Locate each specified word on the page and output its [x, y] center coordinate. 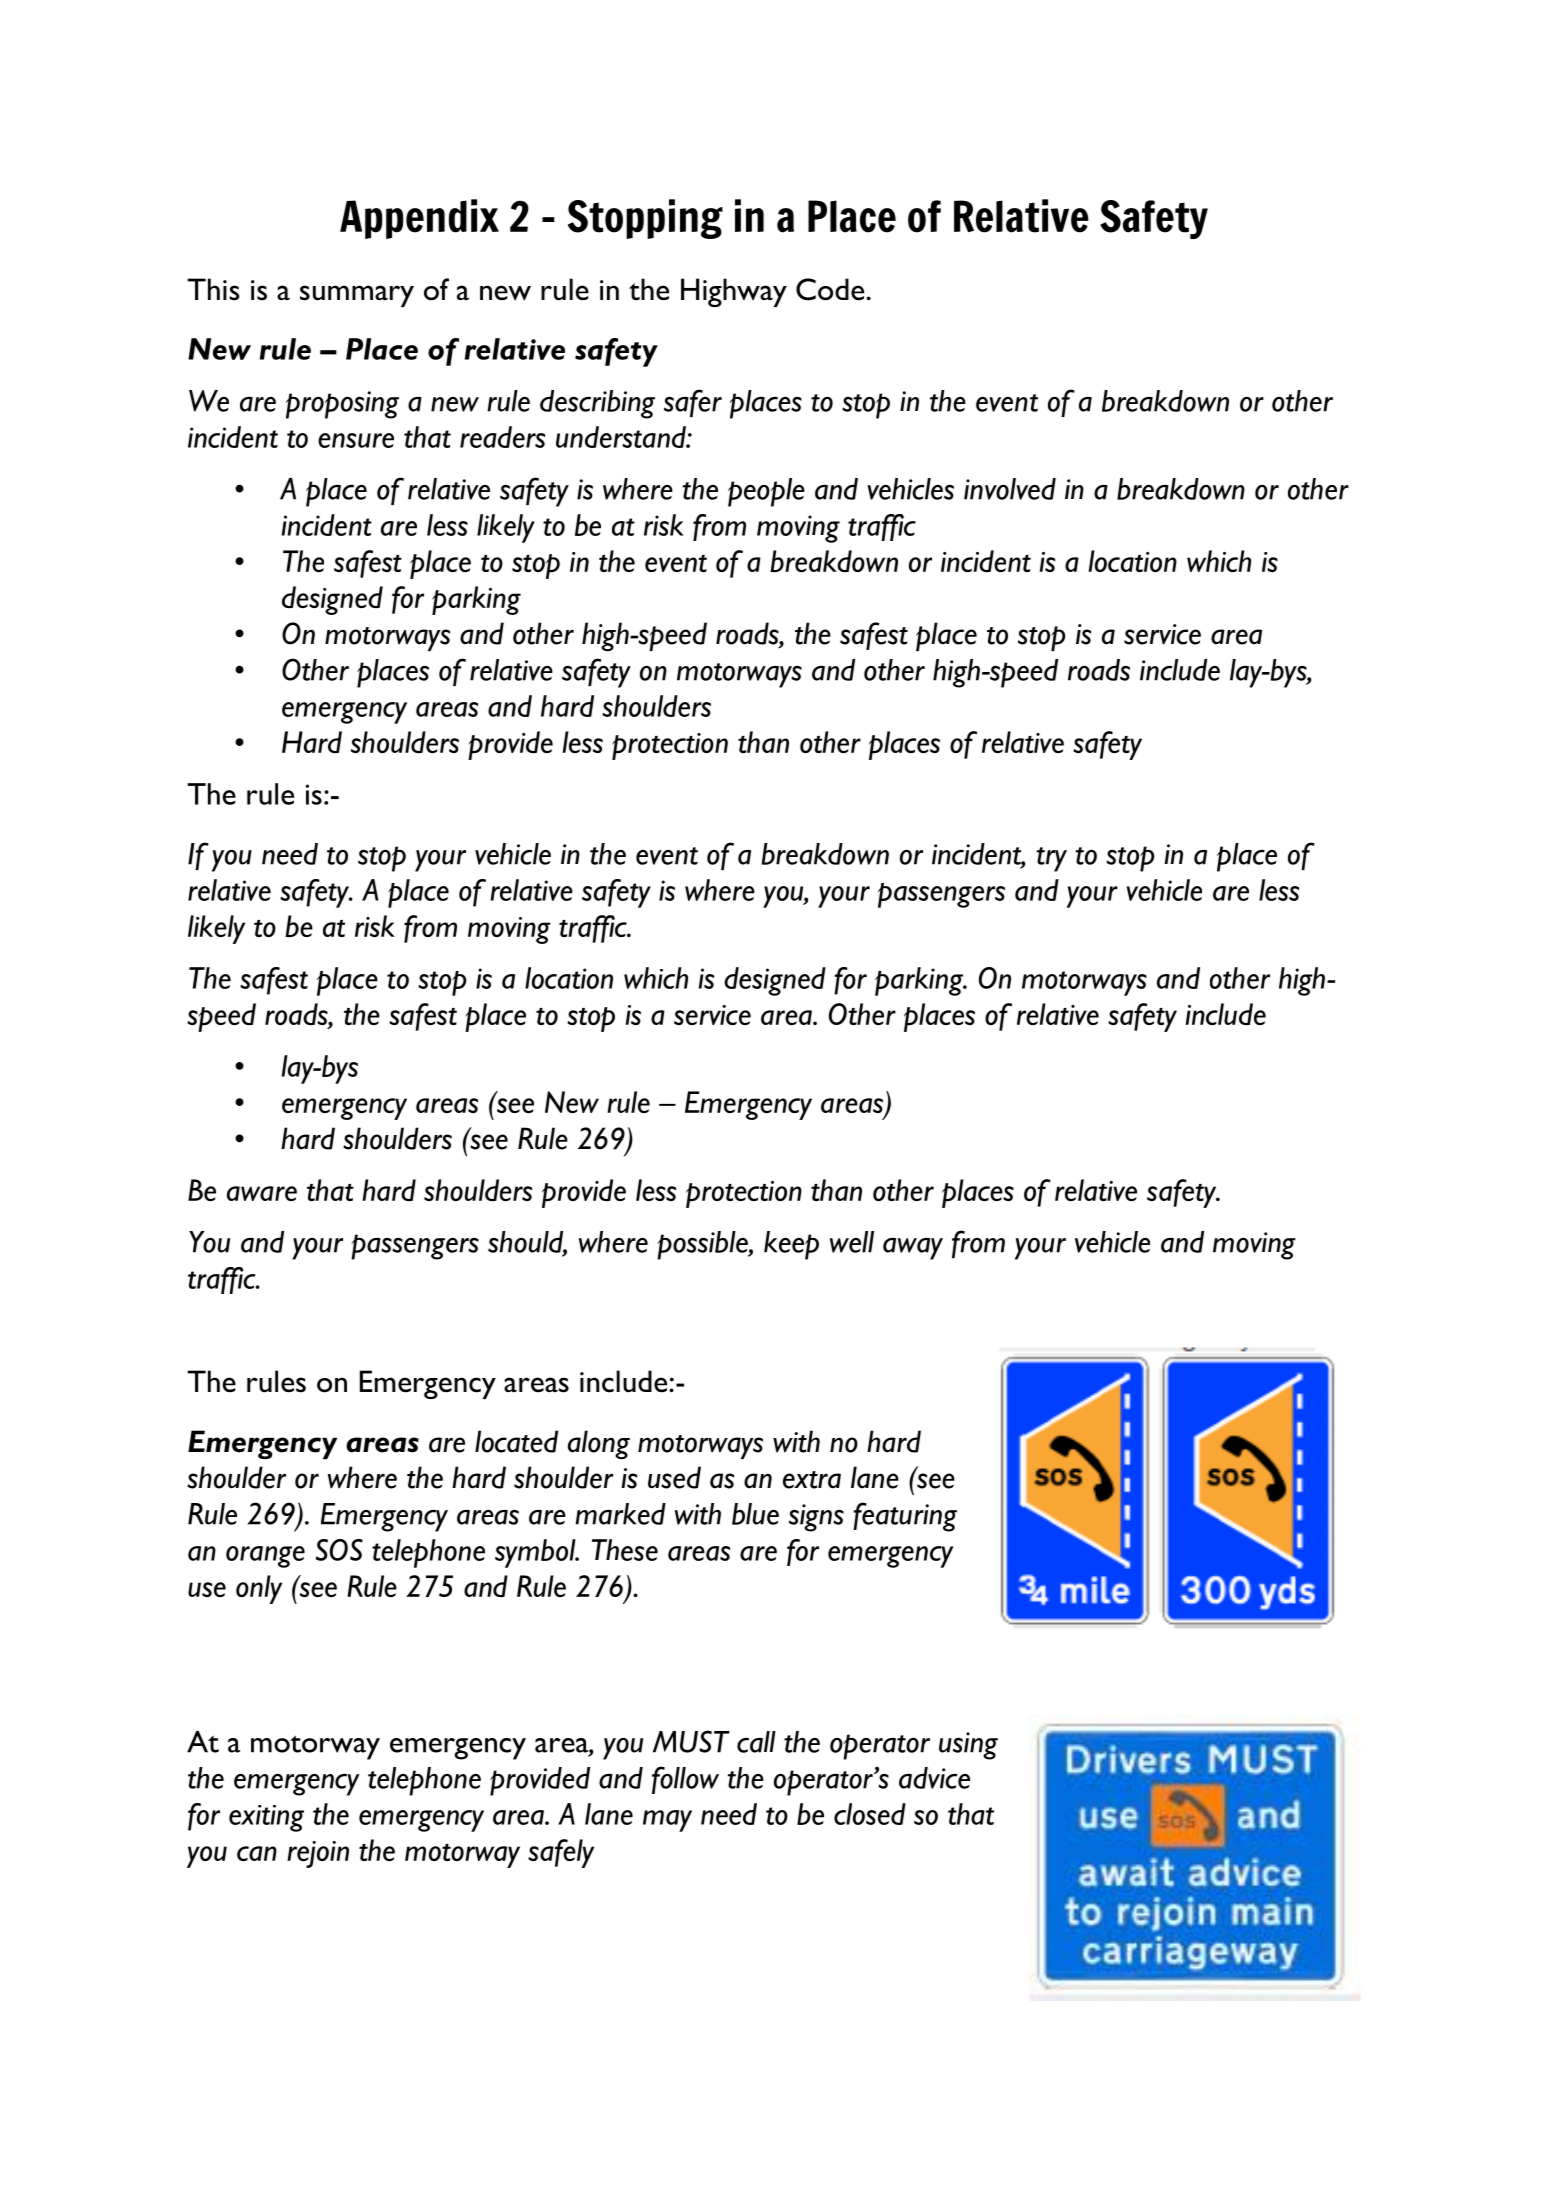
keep [791, 1245]
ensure [356, 440]
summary [357, 296]
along [599, 1444]
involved [1010, 489]
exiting [266, 1818]
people [766, 492]
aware [262, 1193]
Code [830, 289]
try [1051, 859]
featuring [905, 1517]
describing [597, 404]
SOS [339, 1550]
